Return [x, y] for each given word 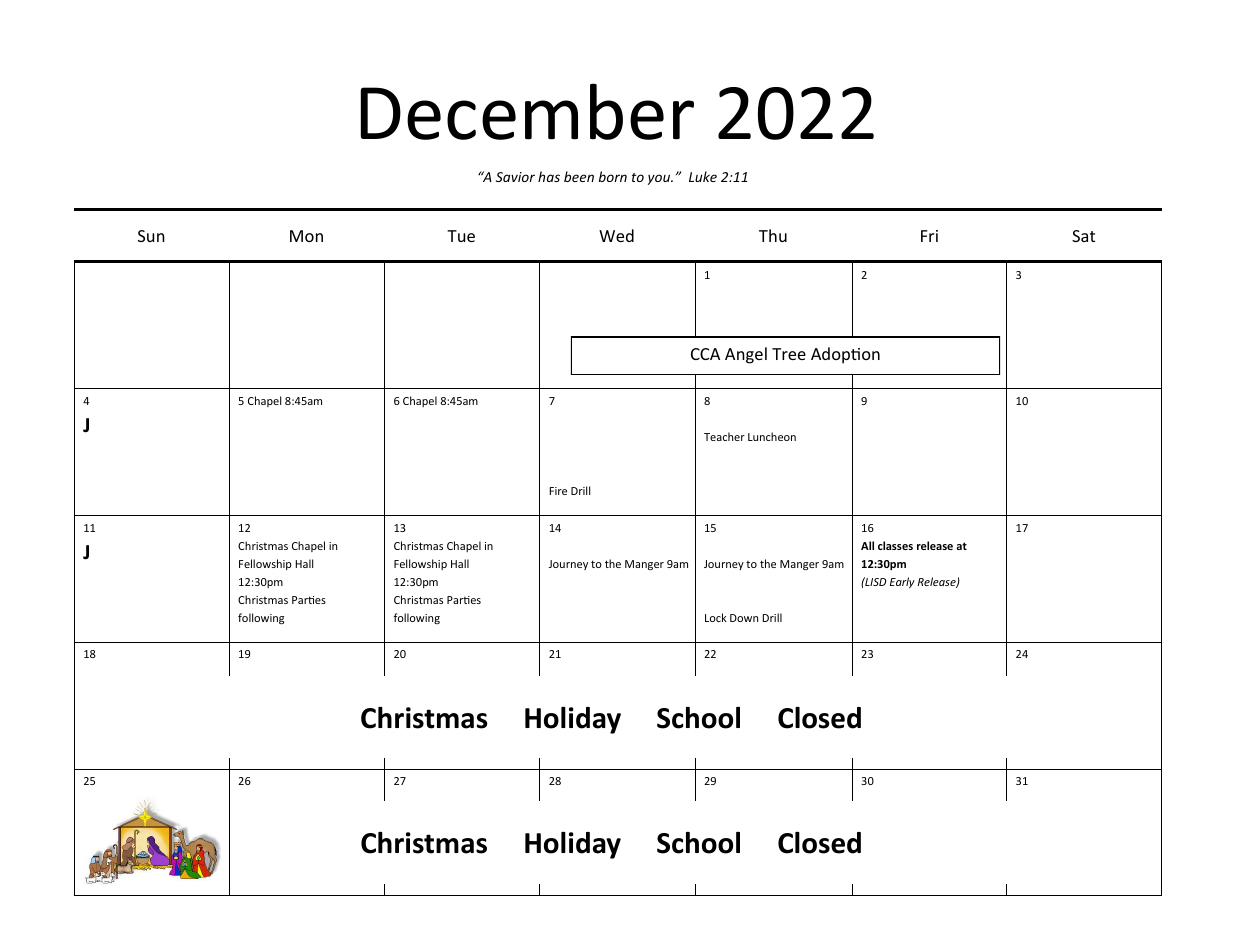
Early [902, 582]
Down [744, 618]
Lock [716, 617]
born [612, 176]
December [527, 111]
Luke [703, 176]
